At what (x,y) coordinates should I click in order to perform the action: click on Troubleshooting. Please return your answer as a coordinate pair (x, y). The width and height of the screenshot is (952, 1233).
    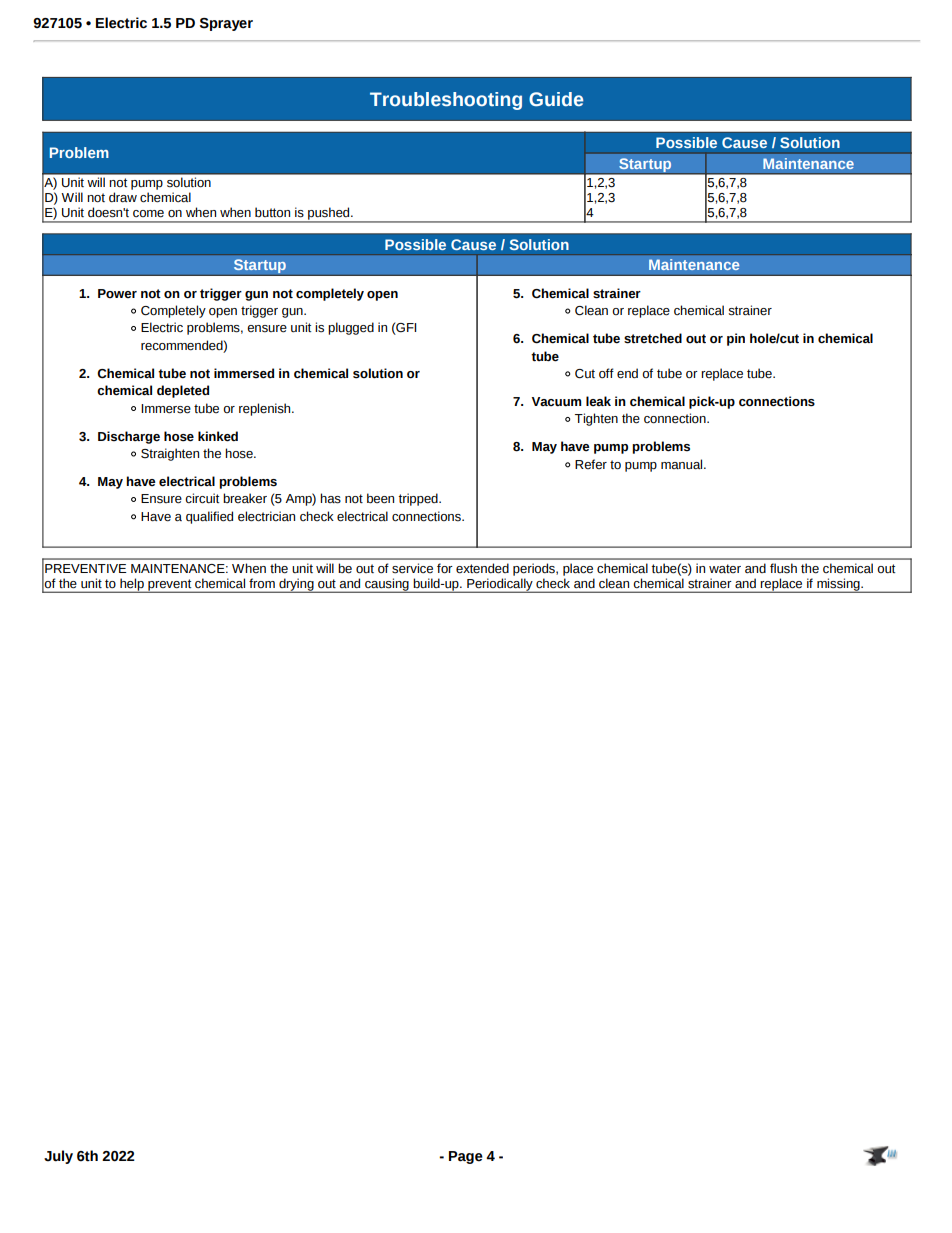
    Looking at the image, I should click on (446, 101).
